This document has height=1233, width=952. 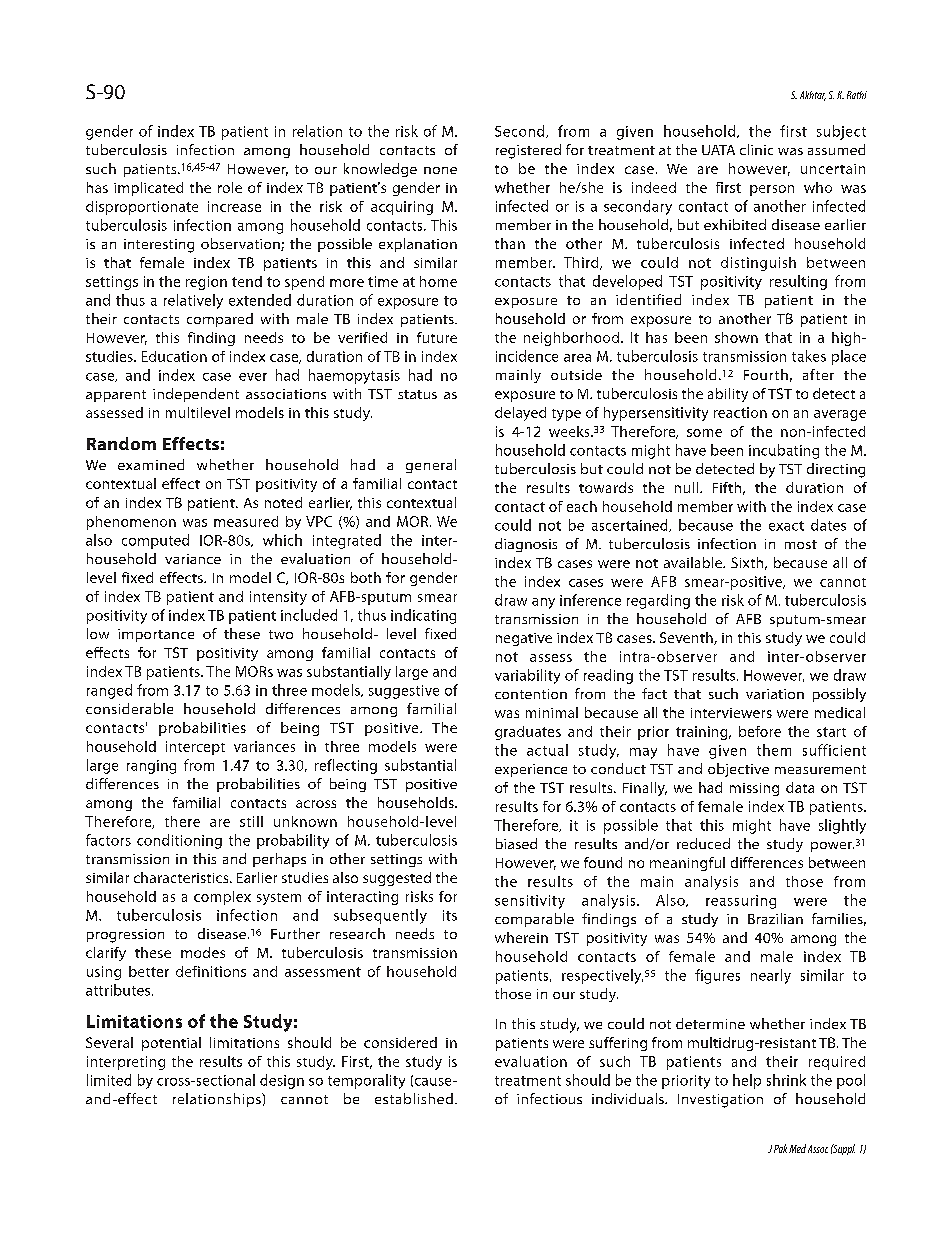 What do you see at coordinates (109, 1080) in the document?
I see `limited` at bounding box center [109, 1080].
